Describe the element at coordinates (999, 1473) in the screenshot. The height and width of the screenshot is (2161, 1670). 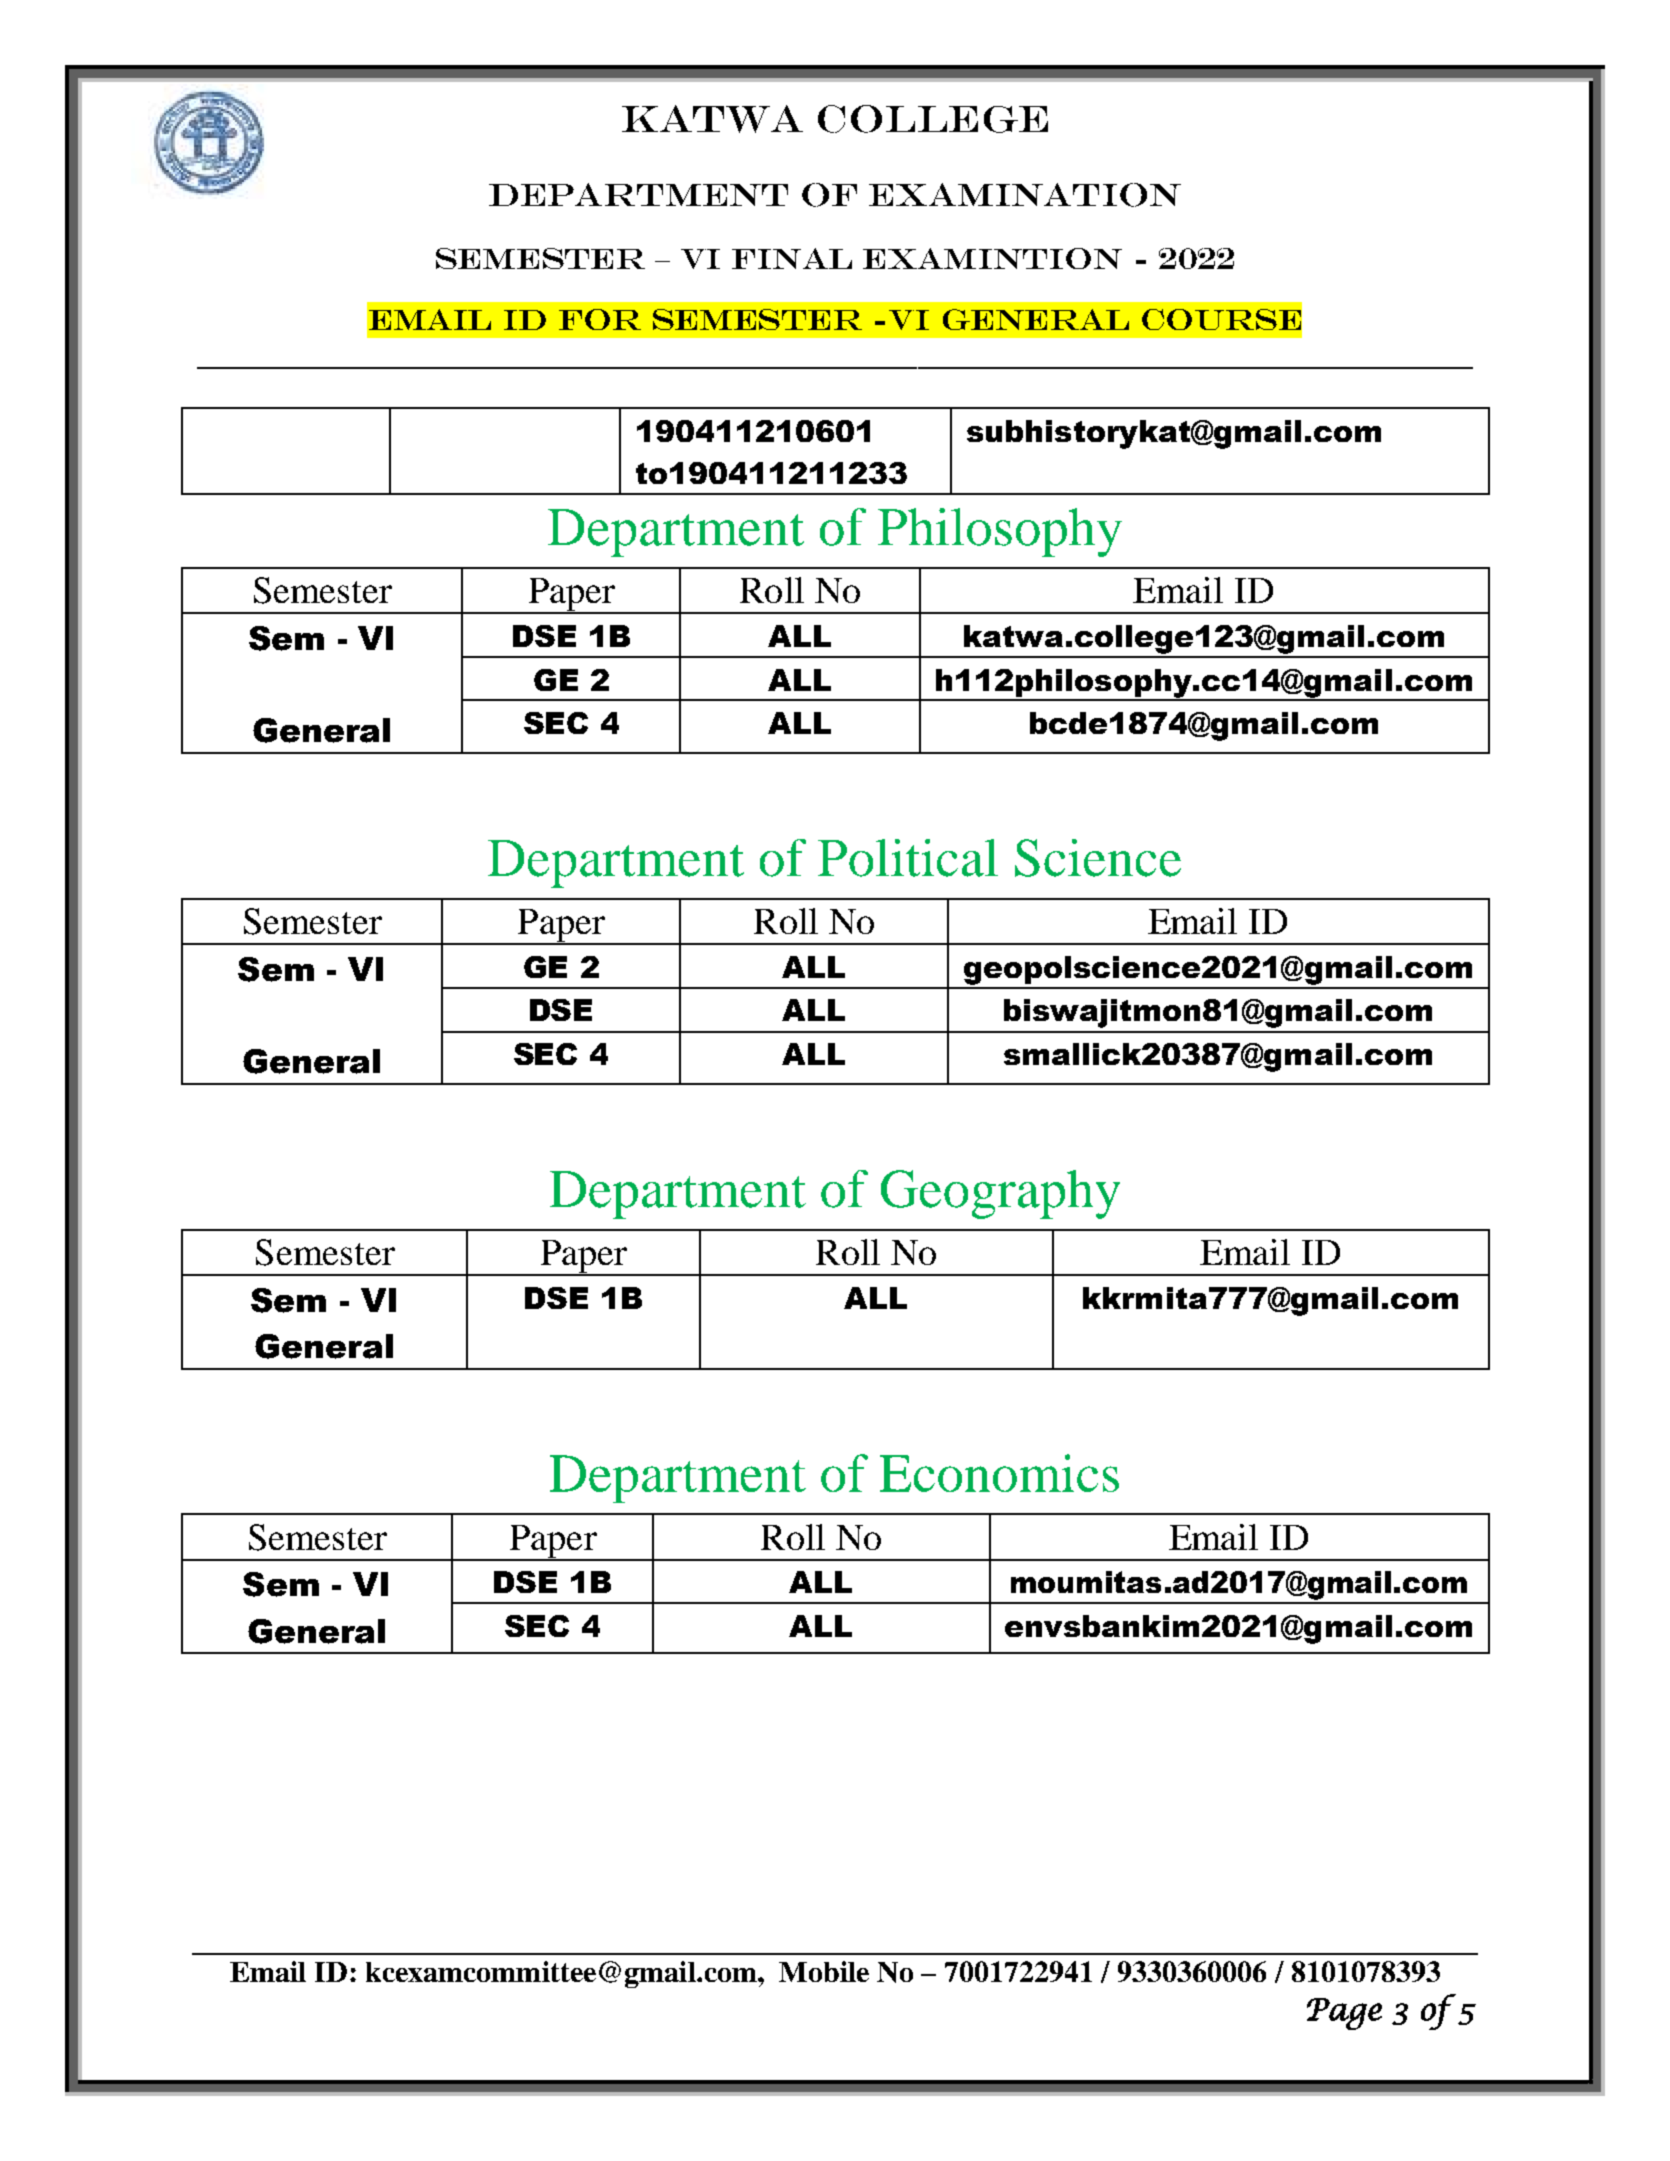
I see `Economics` at that location.
